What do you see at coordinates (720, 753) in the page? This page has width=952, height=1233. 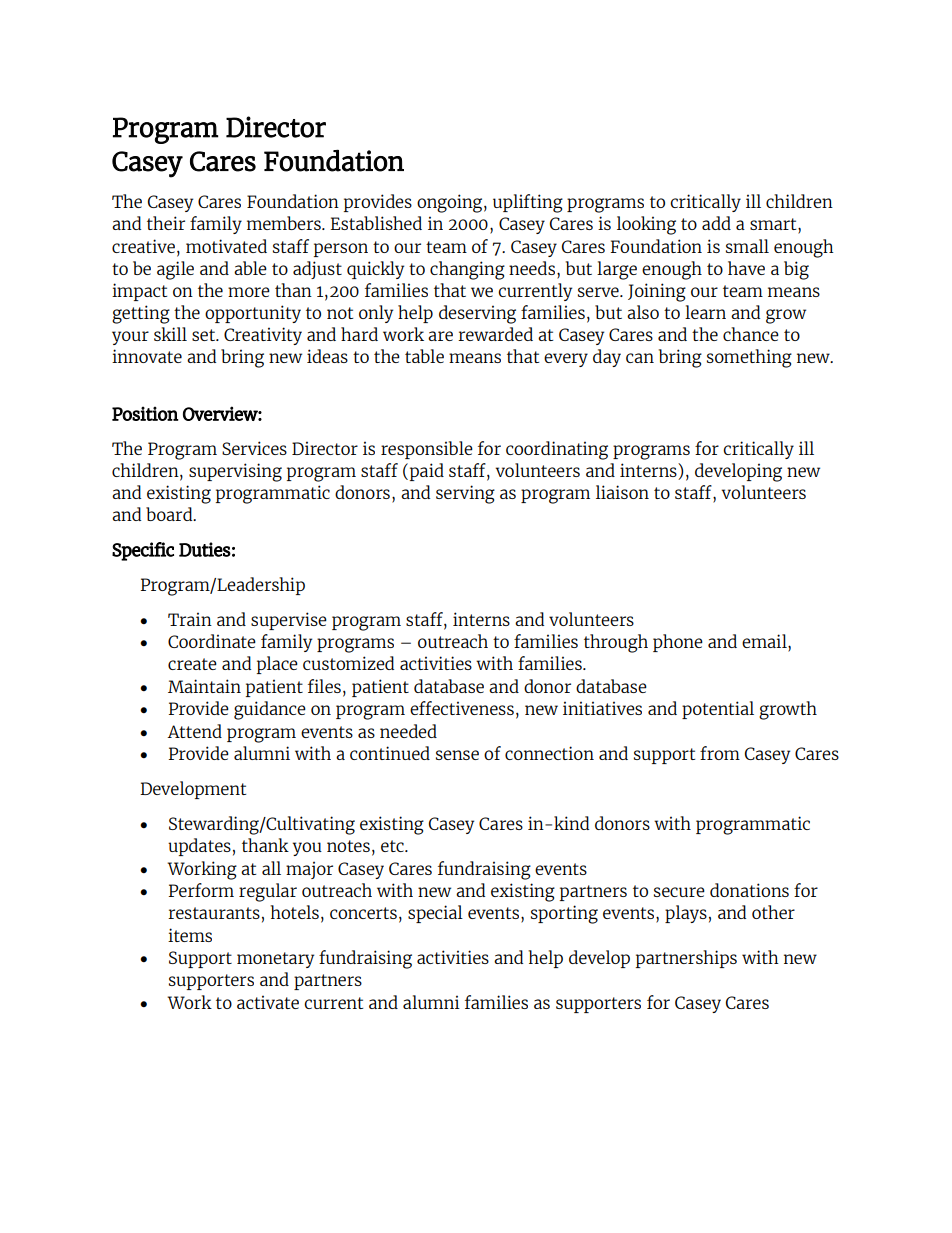 I see `from` at bounding box center [720, 753].
